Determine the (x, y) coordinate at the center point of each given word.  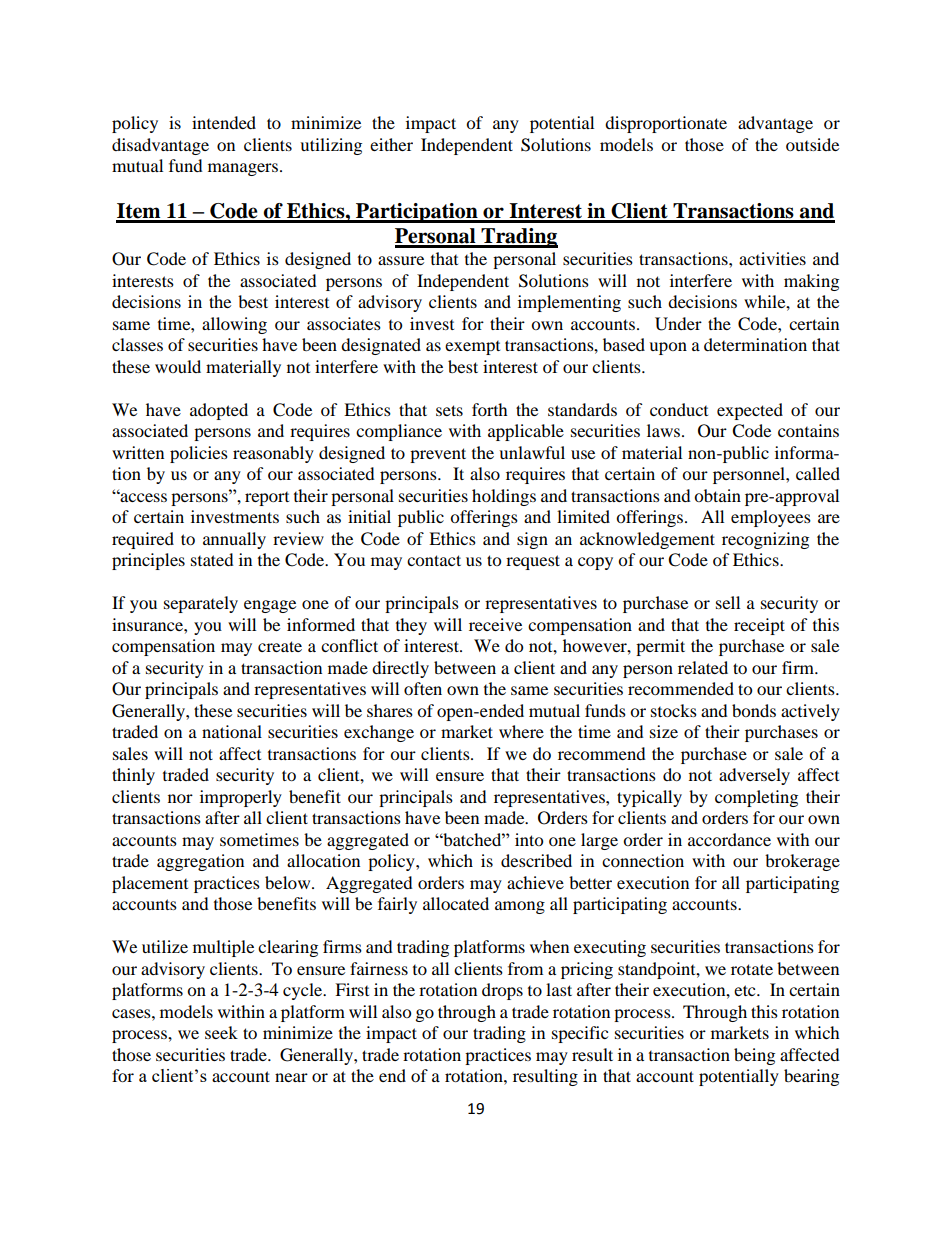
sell (728, 602)
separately (201, 604)
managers (243, 169)
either (391, 144)
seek (221, 1032)
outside (812, 144)
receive (495, 624)
